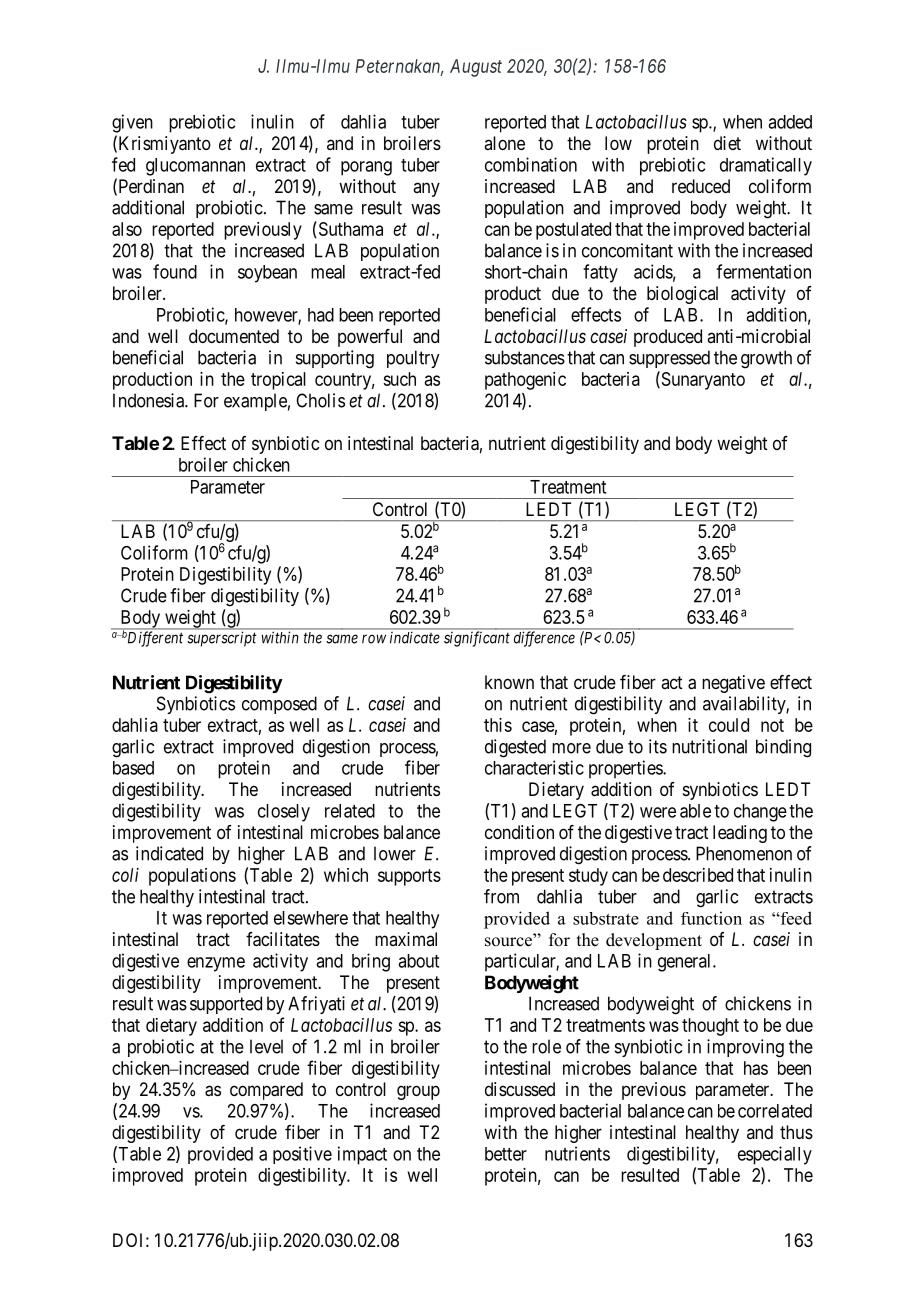 This screenshot has height=1307, width=924. What do you see at coordinates (544, 639) in the screenshot?
I see `difference` at bounding box center [544, 639].
